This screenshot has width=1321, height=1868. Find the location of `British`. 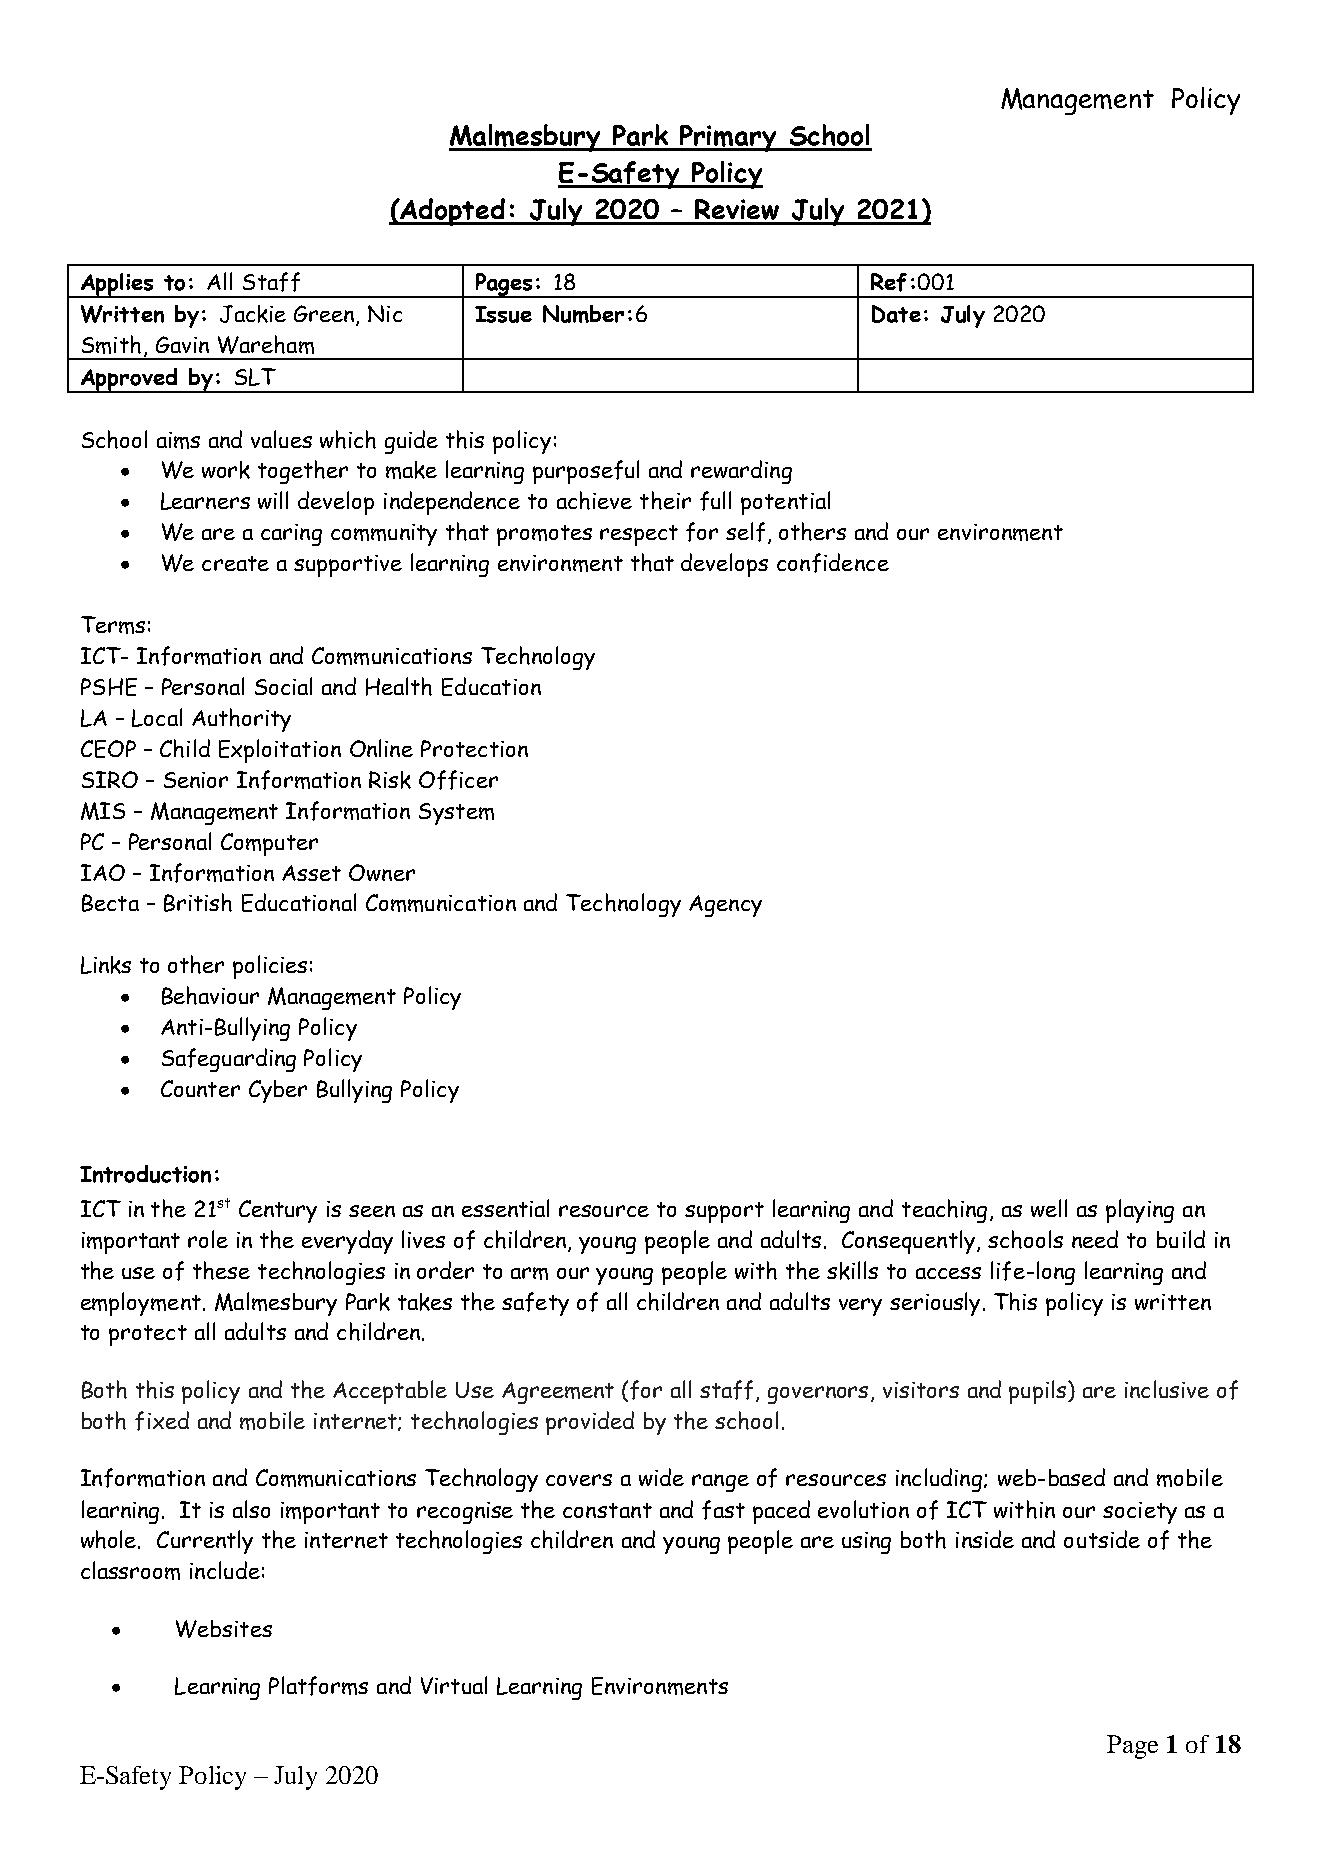

British is located at coordinates (198, 902).
